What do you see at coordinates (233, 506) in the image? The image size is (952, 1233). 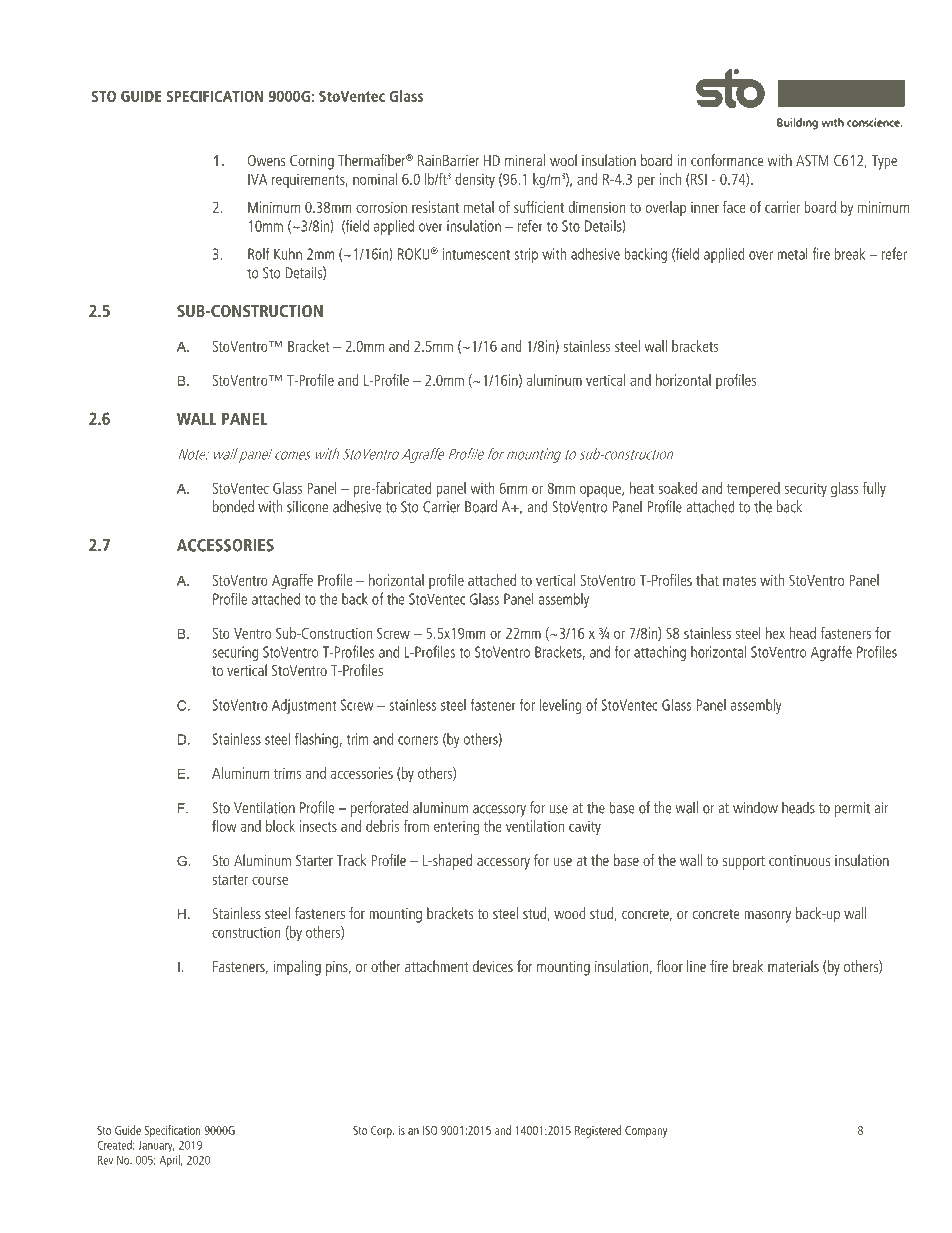 I see `bonded` at bounding box center [233, 506].
